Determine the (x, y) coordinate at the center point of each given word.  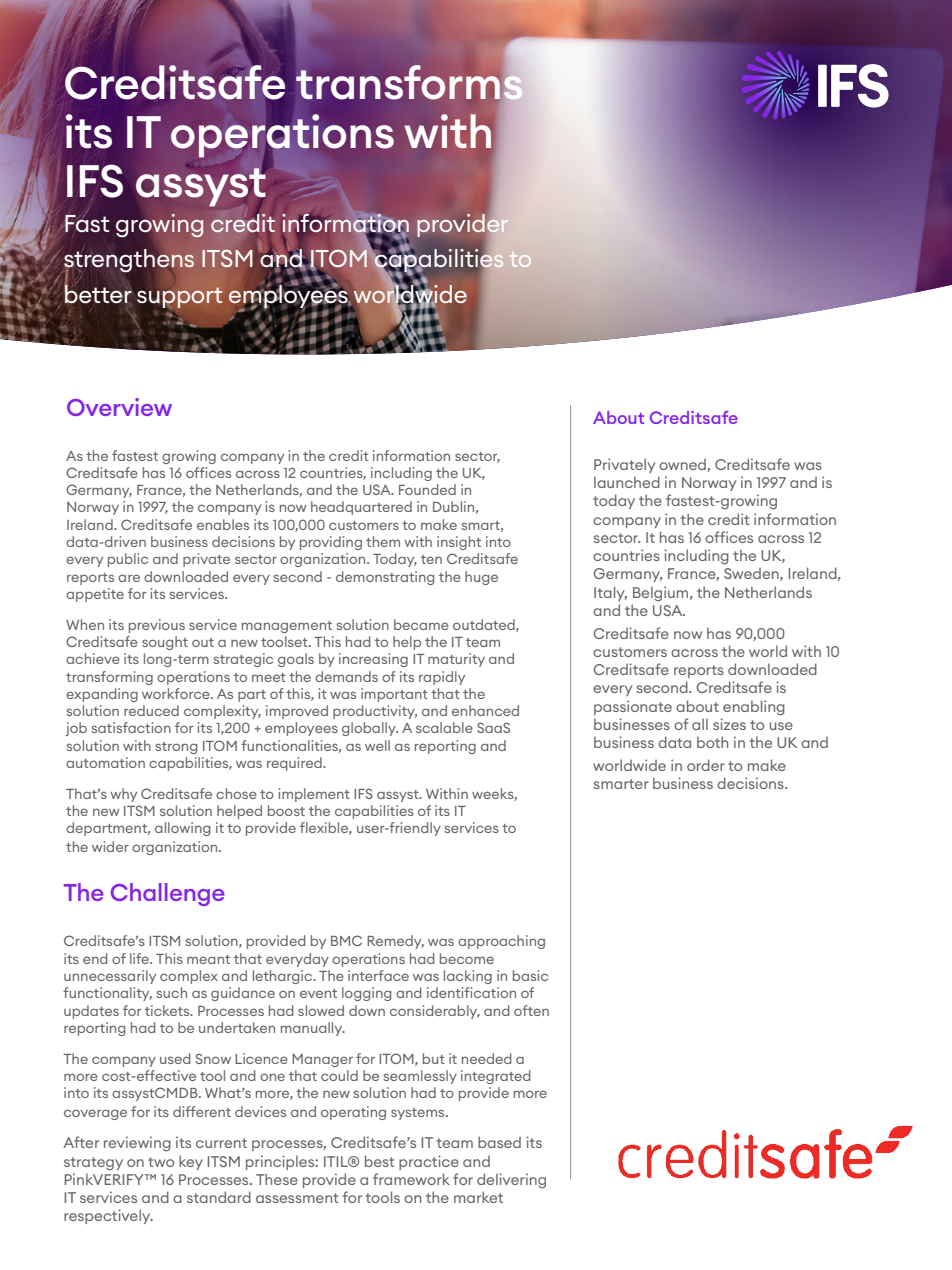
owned (683, 465)
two (161, 1162)
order (706, 765)
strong (176, 748)
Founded (427, 489)
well (377, 745)
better (98, 293)
